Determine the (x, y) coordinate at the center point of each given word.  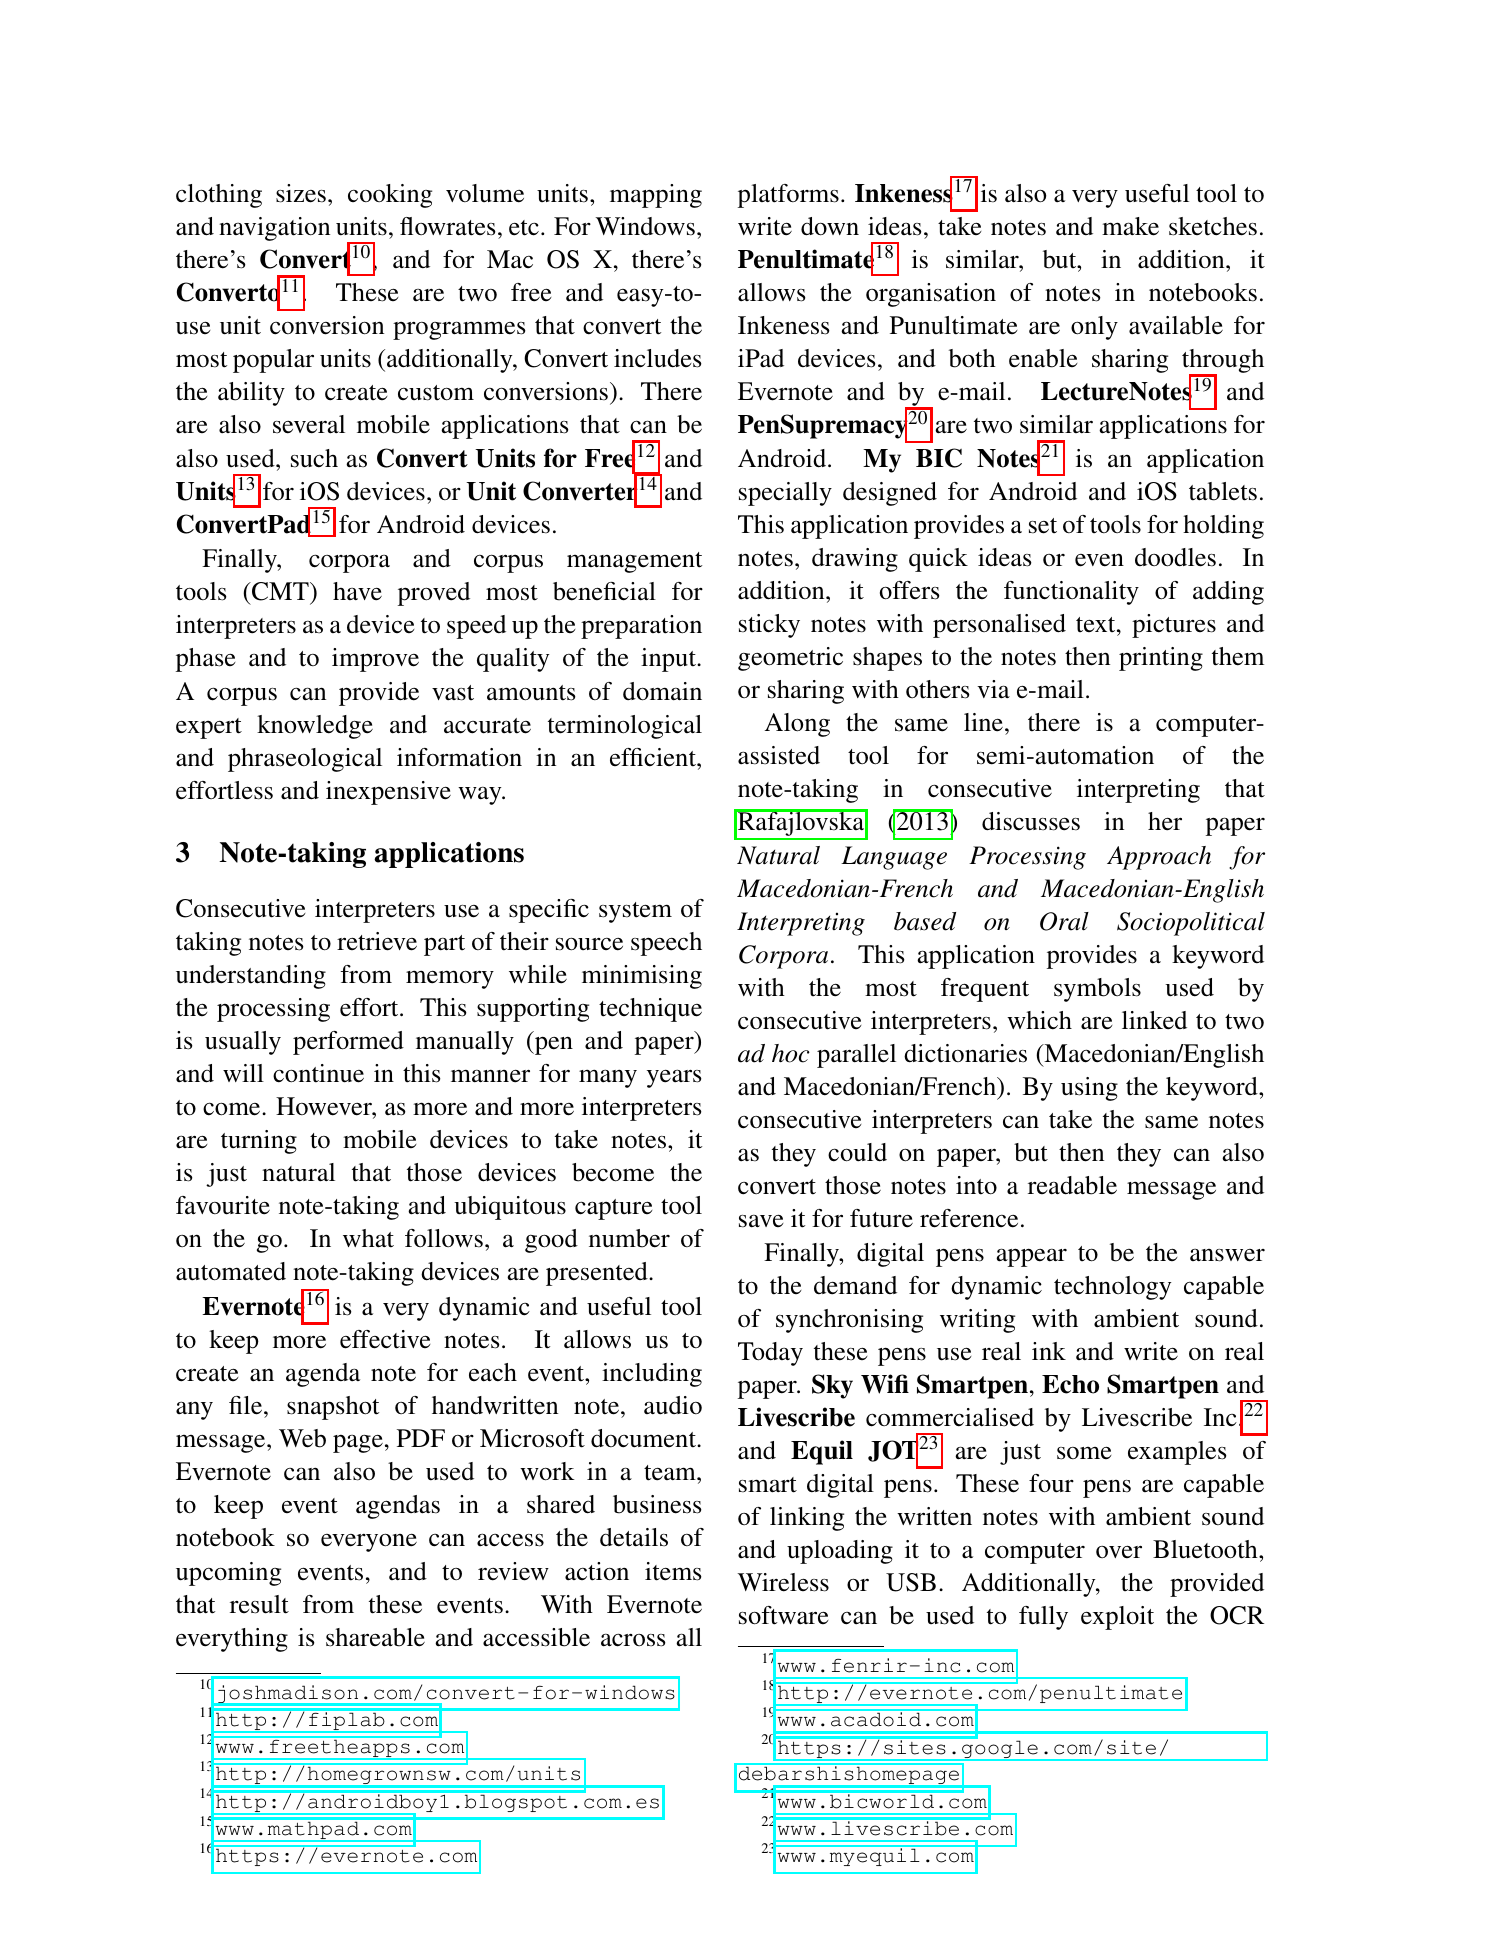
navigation (274, 229)
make (1130, 226)
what (368, 1238)
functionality (1071, 593)
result (259, 1604)
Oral (1064, 921)
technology (1112, 1288)
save (761, 1221)
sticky (769, 626)
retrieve (377, 941)
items (673, 1571)
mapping (656, 196)
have (357, 591)
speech (666, 944)
